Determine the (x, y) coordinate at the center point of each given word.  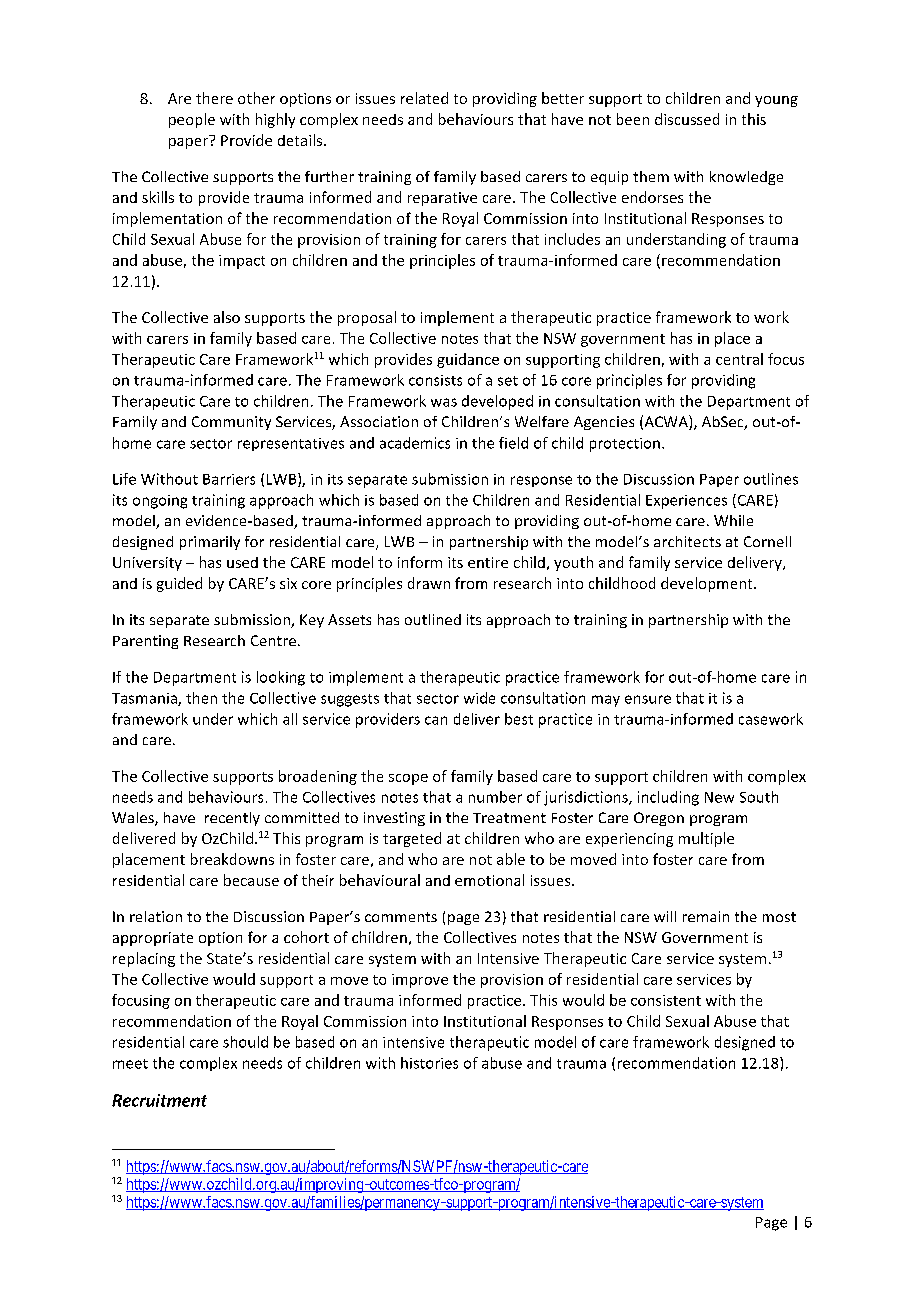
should (245, 1042)
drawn (429, 583)
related (424, 98)
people (192, 120)
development (708, 584)
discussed (687, 119)
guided (179, 584)
